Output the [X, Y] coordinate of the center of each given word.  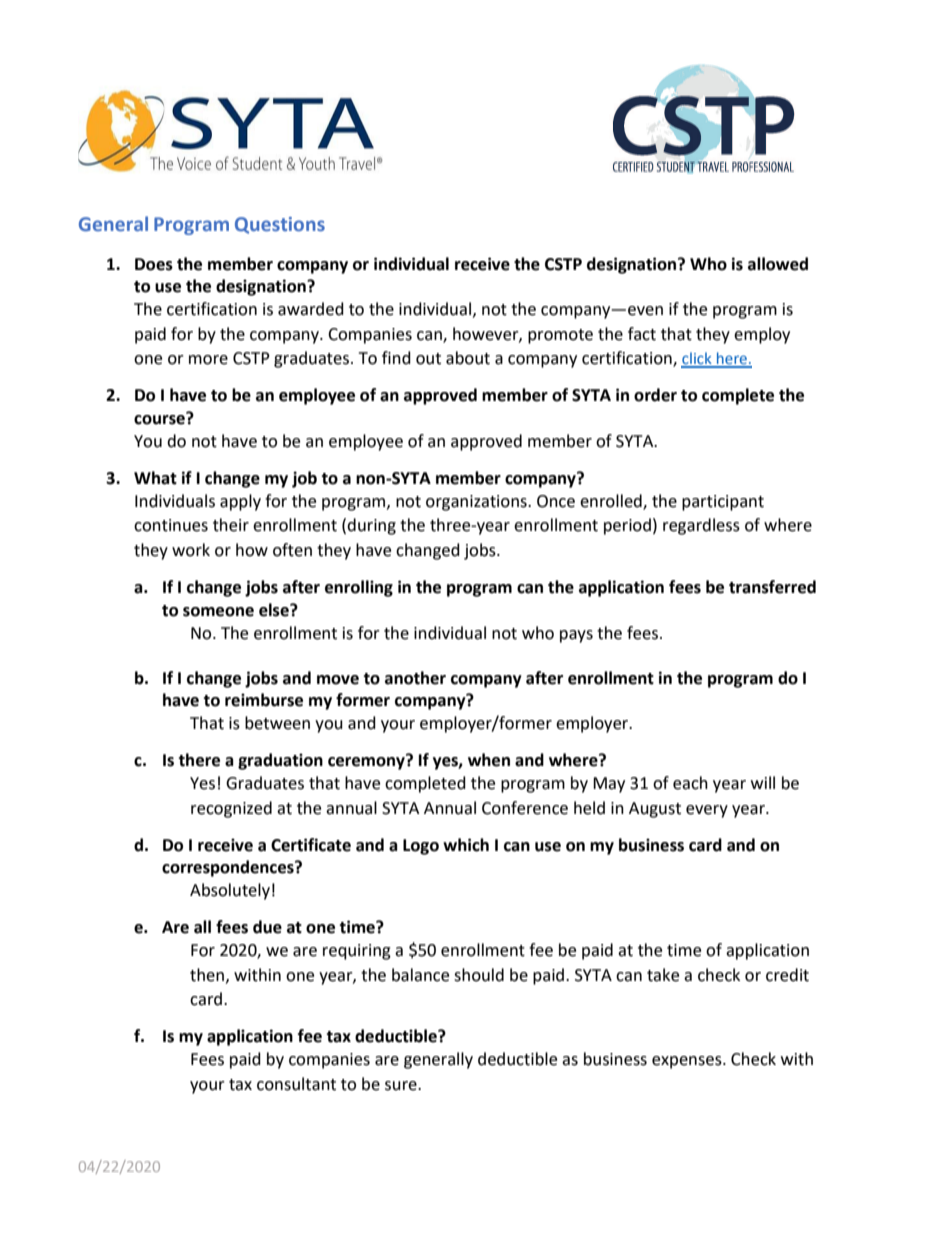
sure [402, 1086]
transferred [772, 587]
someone [218, 612]
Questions [280, 225]
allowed [778, 264]
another [415, 678]
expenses [688, 1062]
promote [560, 336]
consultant [296, 1084]
